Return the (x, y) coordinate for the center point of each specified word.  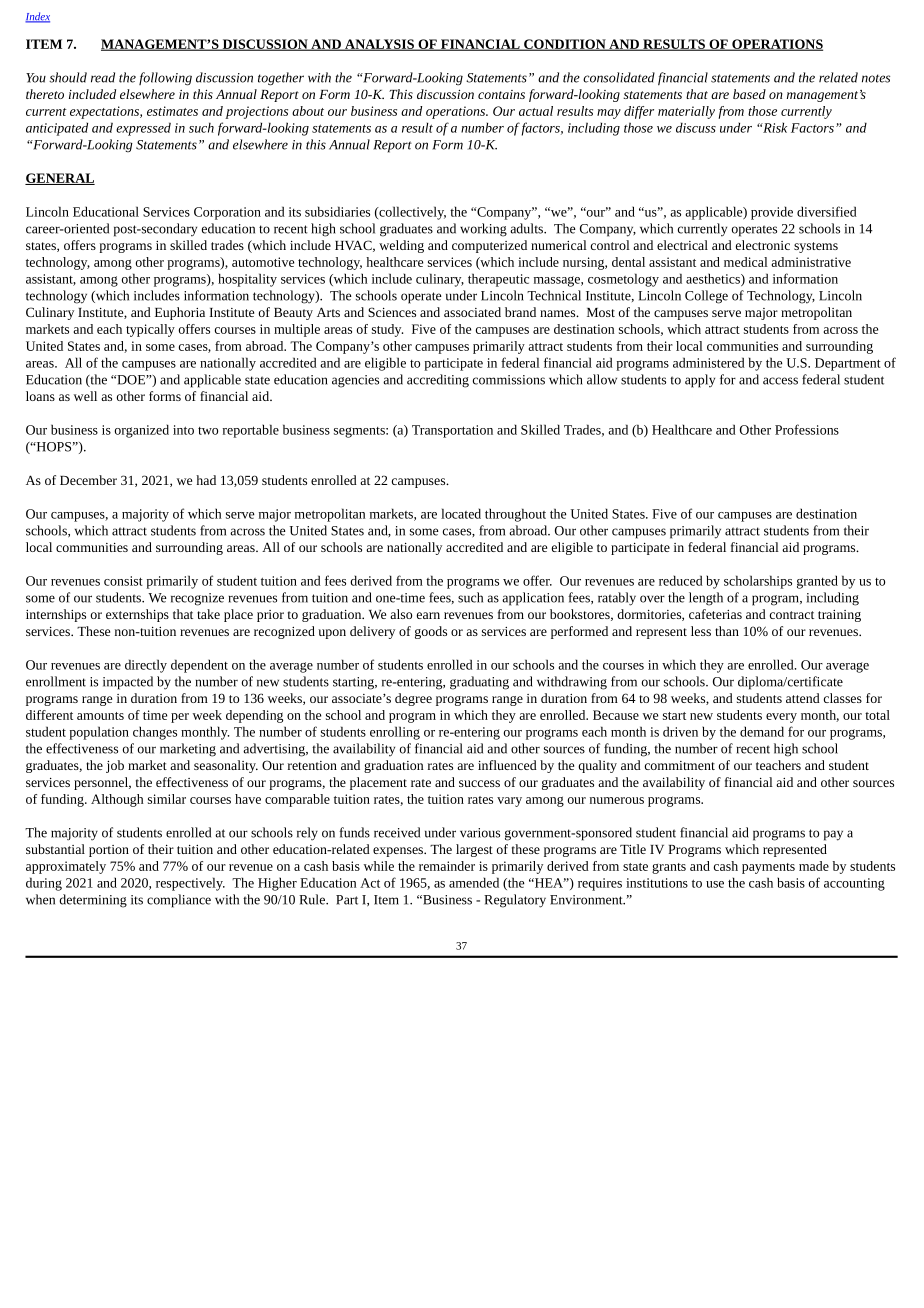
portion (109, 851)
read (103, 77)
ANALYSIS (379, 45)
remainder (447, 866)
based (749, 94)
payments (768, 868)
